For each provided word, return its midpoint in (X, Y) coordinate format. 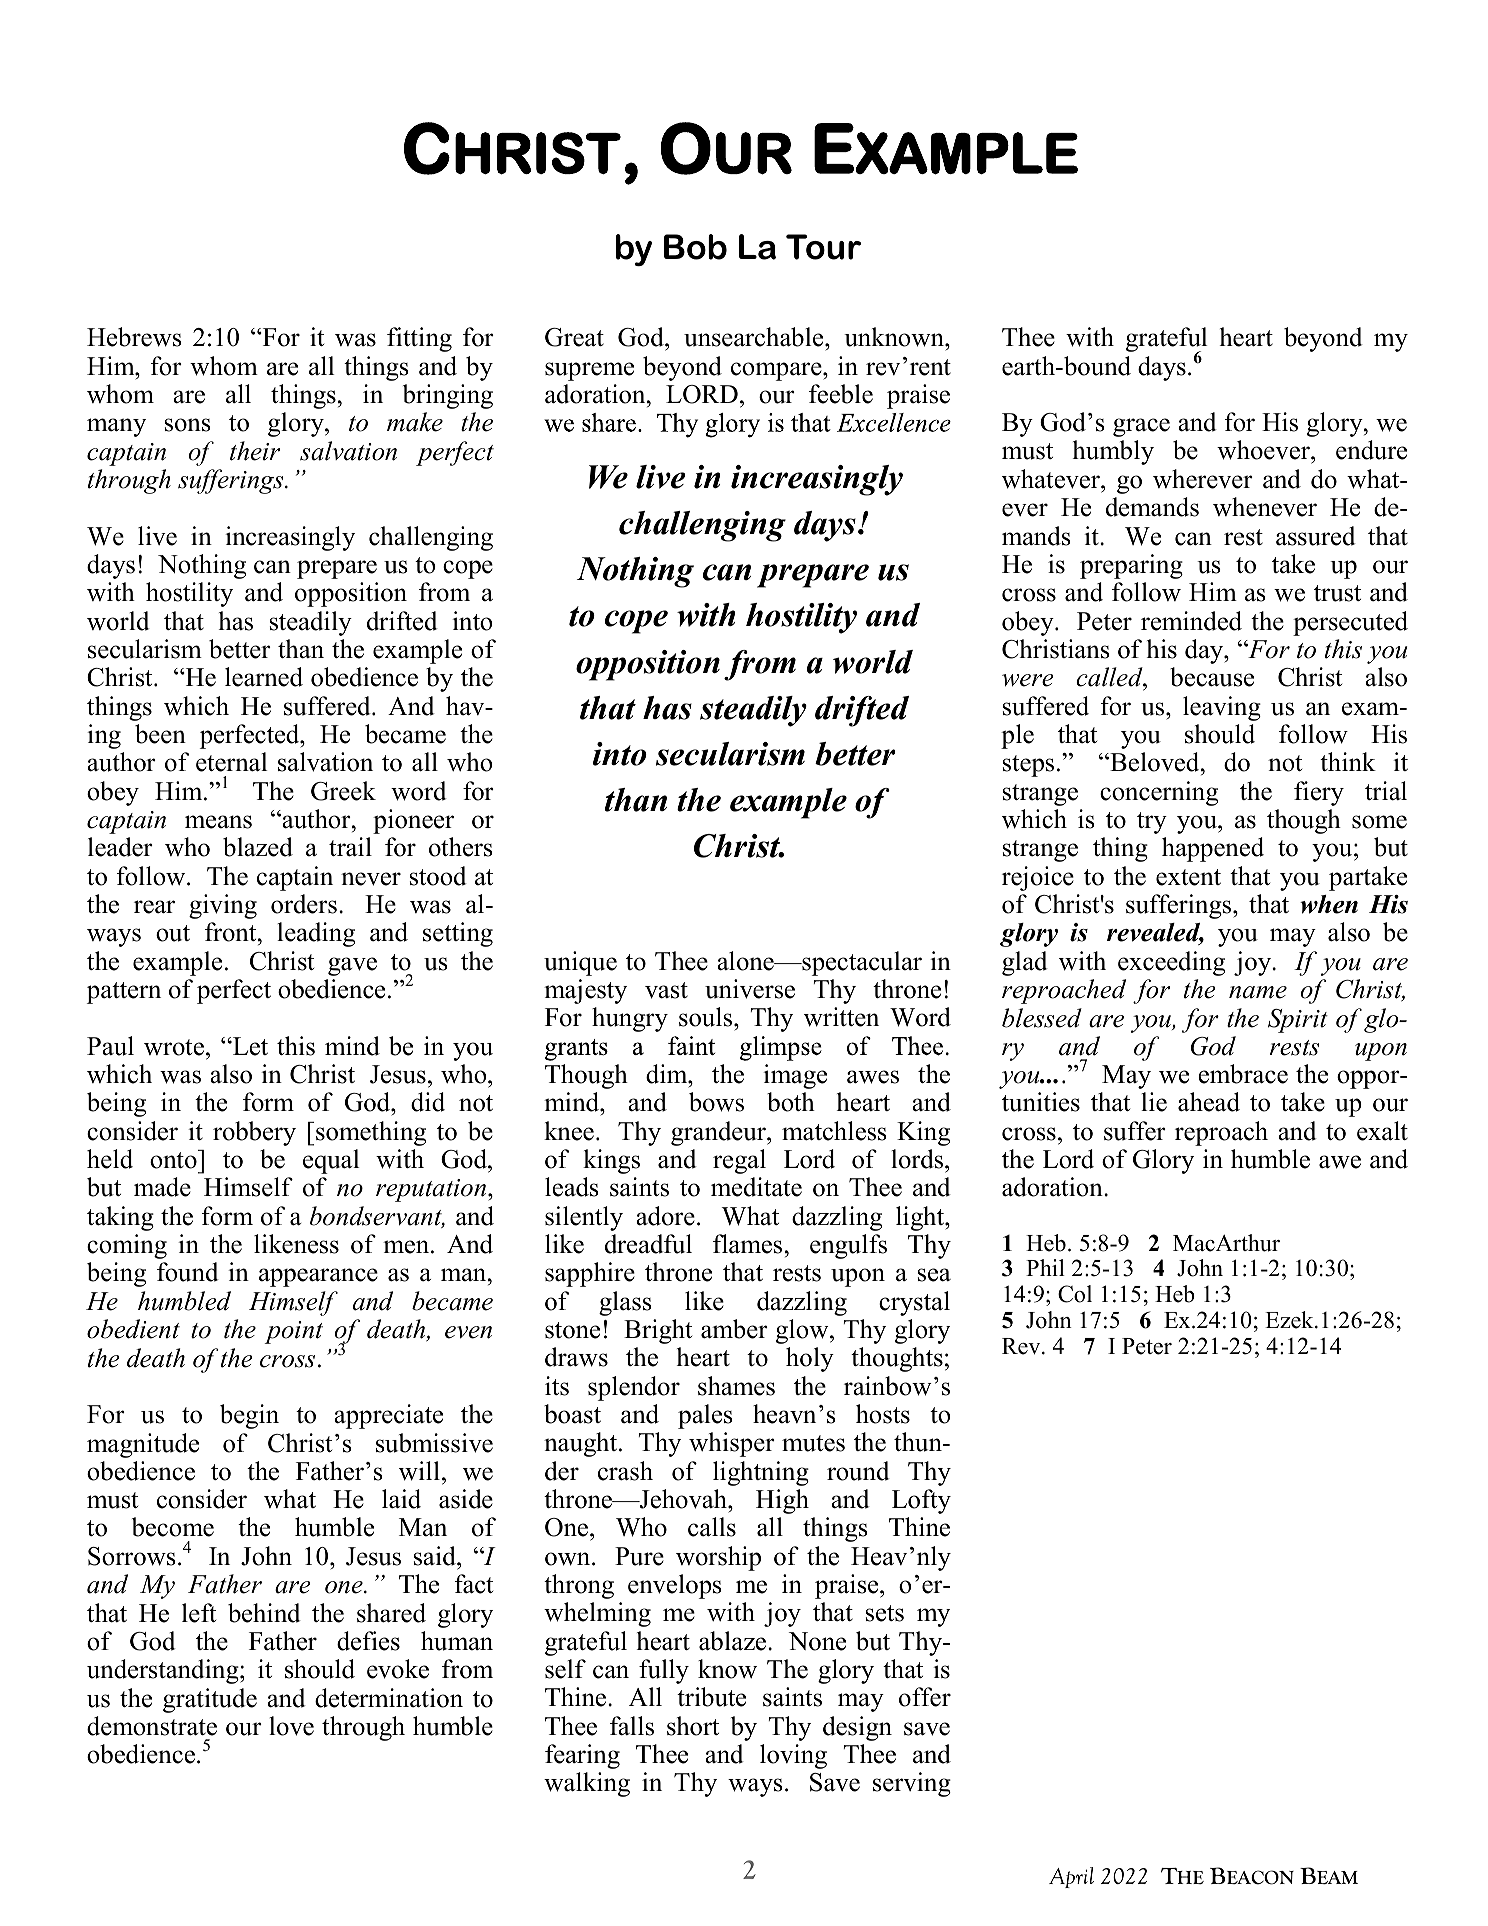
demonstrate (152, 1726)
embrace (1243, 1074)
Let (249, 1046)
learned (264, 677)
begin (249, 1416)
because (1212, 677)
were (1028, 680)
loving (793, 1756)
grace (1141, 427)
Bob (695, 247)
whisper (732, 1444)
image (795, 1076)
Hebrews (134, 337)
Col (1075, 1294)
